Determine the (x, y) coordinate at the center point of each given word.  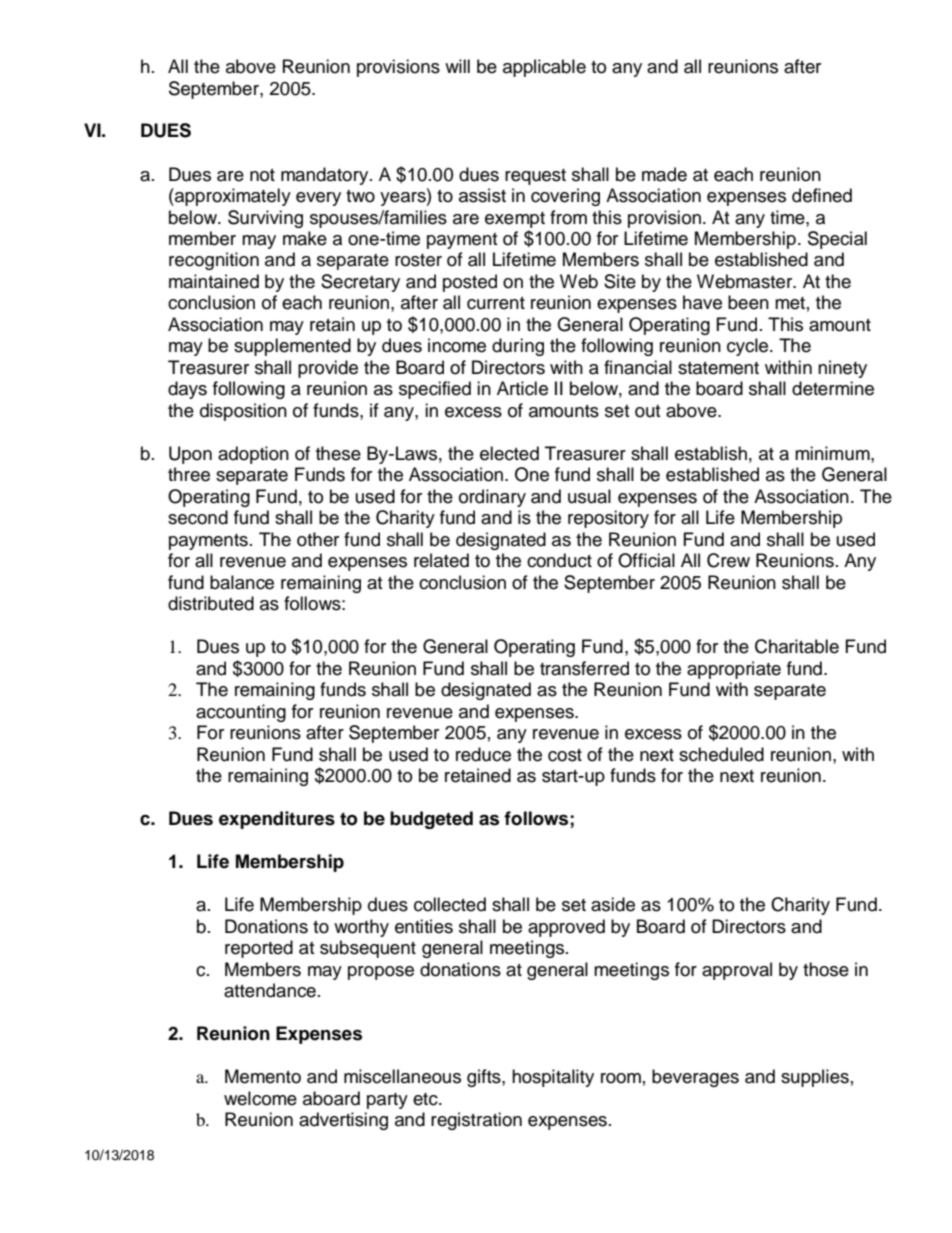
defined (822, 195)
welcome (260, 1098)
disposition (243, 412)
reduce (483, 754)
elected (509, 453)
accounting (241, 713)
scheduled (721, 754)
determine (833, 388)
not (262, 175)
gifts (485, 1078)
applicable (544, 68)
